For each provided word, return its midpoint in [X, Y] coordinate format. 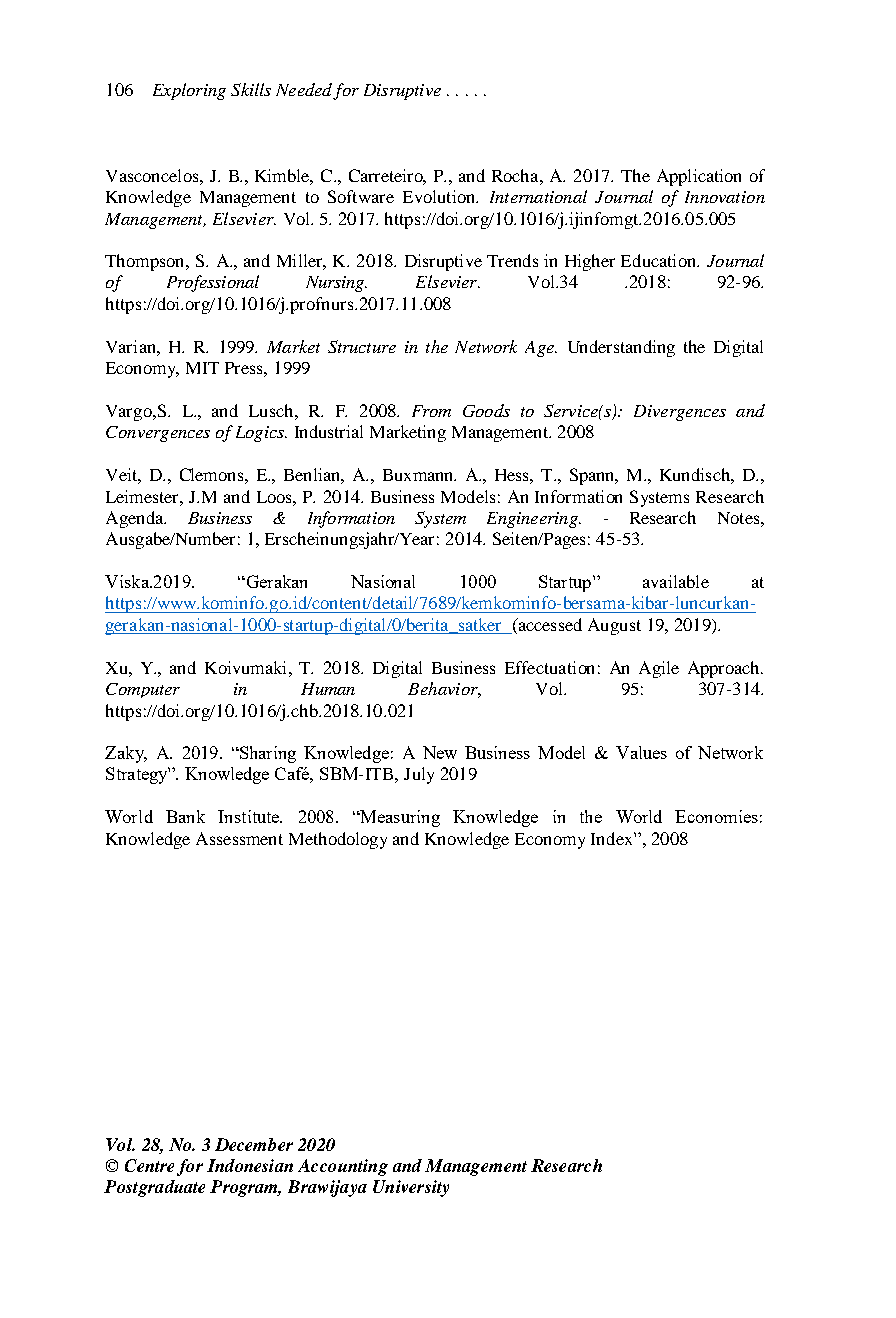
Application [699, 177]
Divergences [680, 413]
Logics [261, 434]
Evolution [440, 196]
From [431, 411]
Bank [185, 816]
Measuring [399, 818]
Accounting [343, 1167]
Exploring [189, 91]
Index [613, 838]
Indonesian [250, 1165]
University [411, 1188]
